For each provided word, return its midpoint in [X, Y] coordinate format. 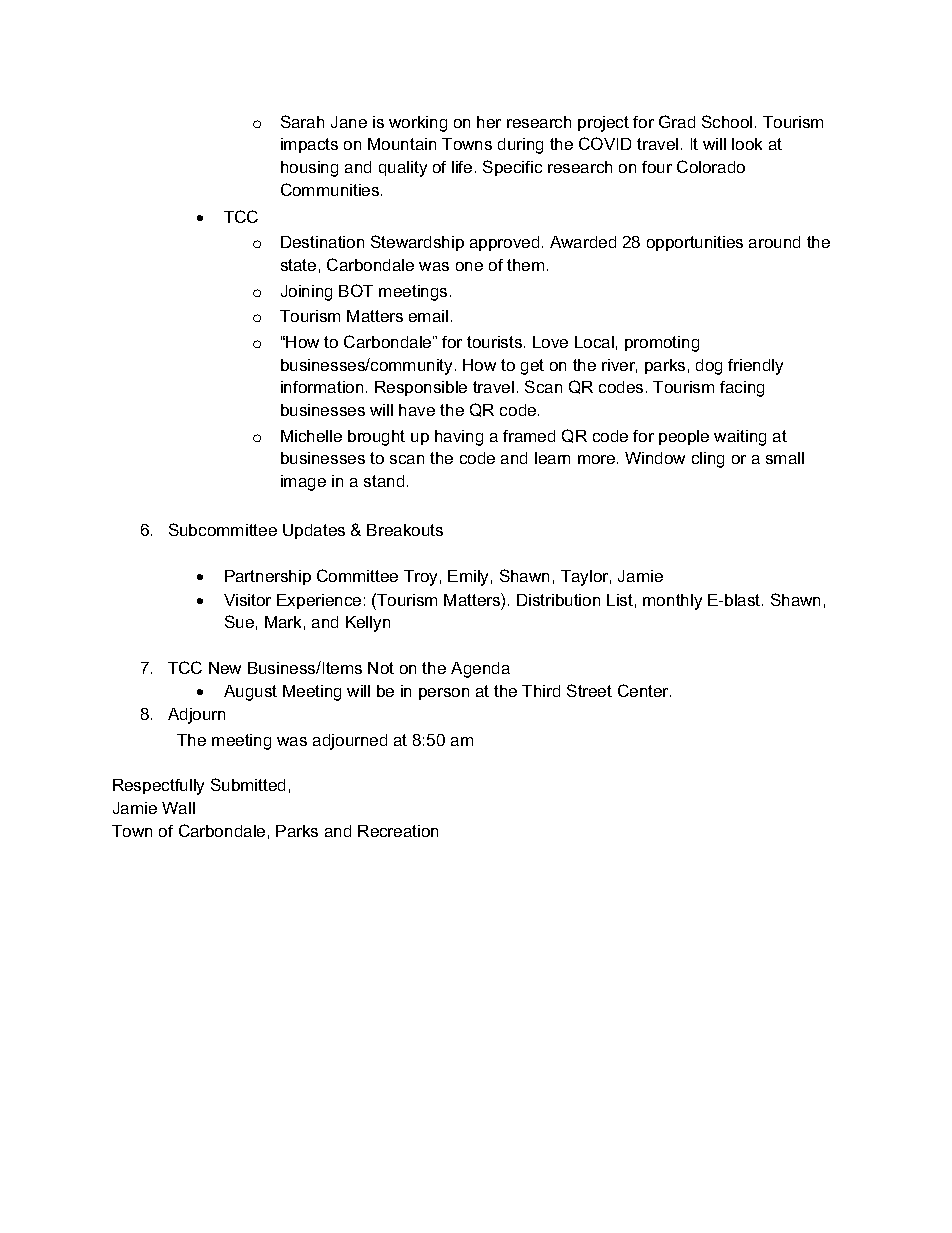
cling [708, 460]
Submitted [248, 784]
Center [644, 690]
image [303, 483]
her [489, 122]
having [459, 438]
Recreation [398, 831]
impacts [309, 145]
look [747, 144]
